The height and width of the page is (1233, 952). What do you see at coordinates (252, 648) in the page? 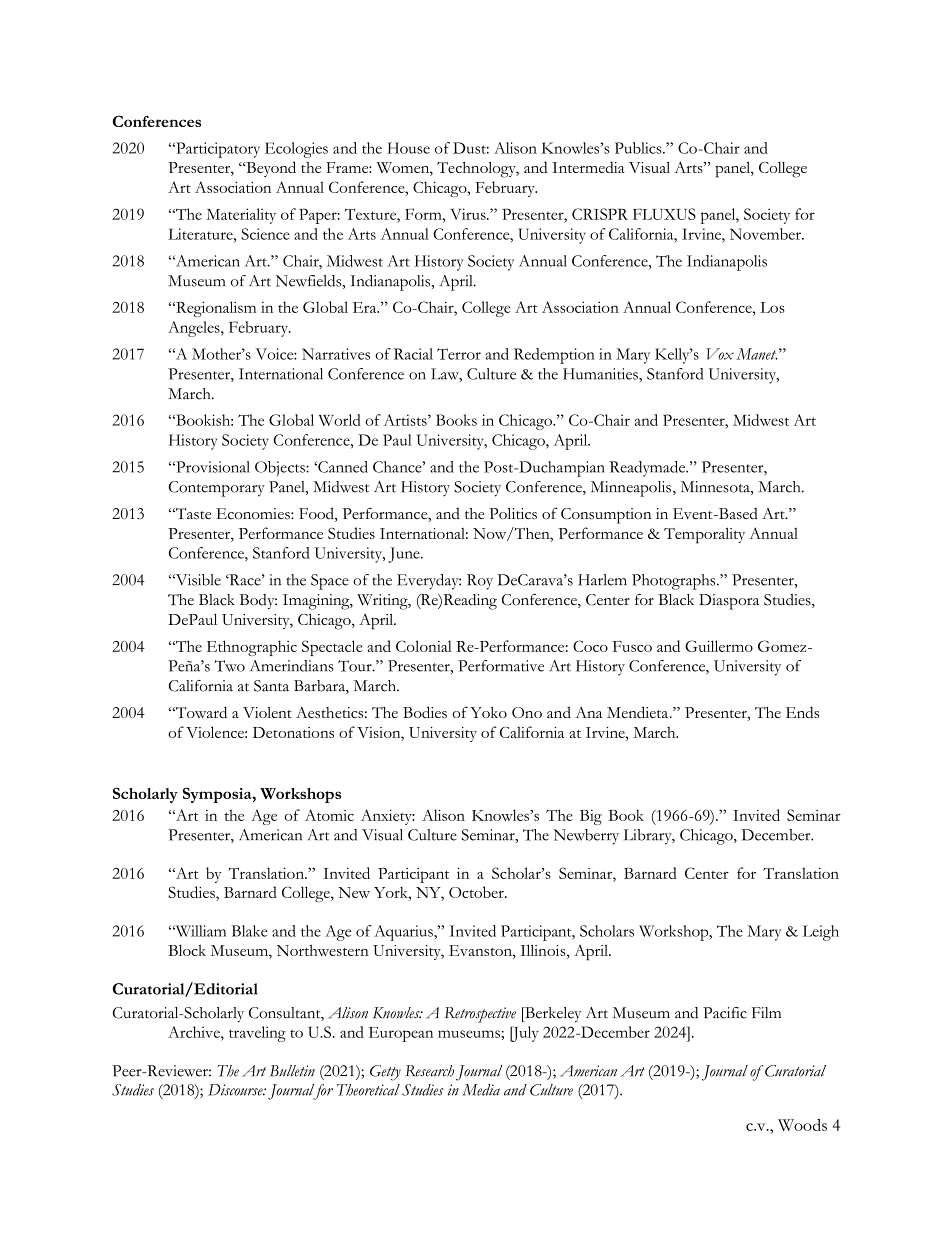
I see `Ethnographic` at bounding box center [252, 648].
